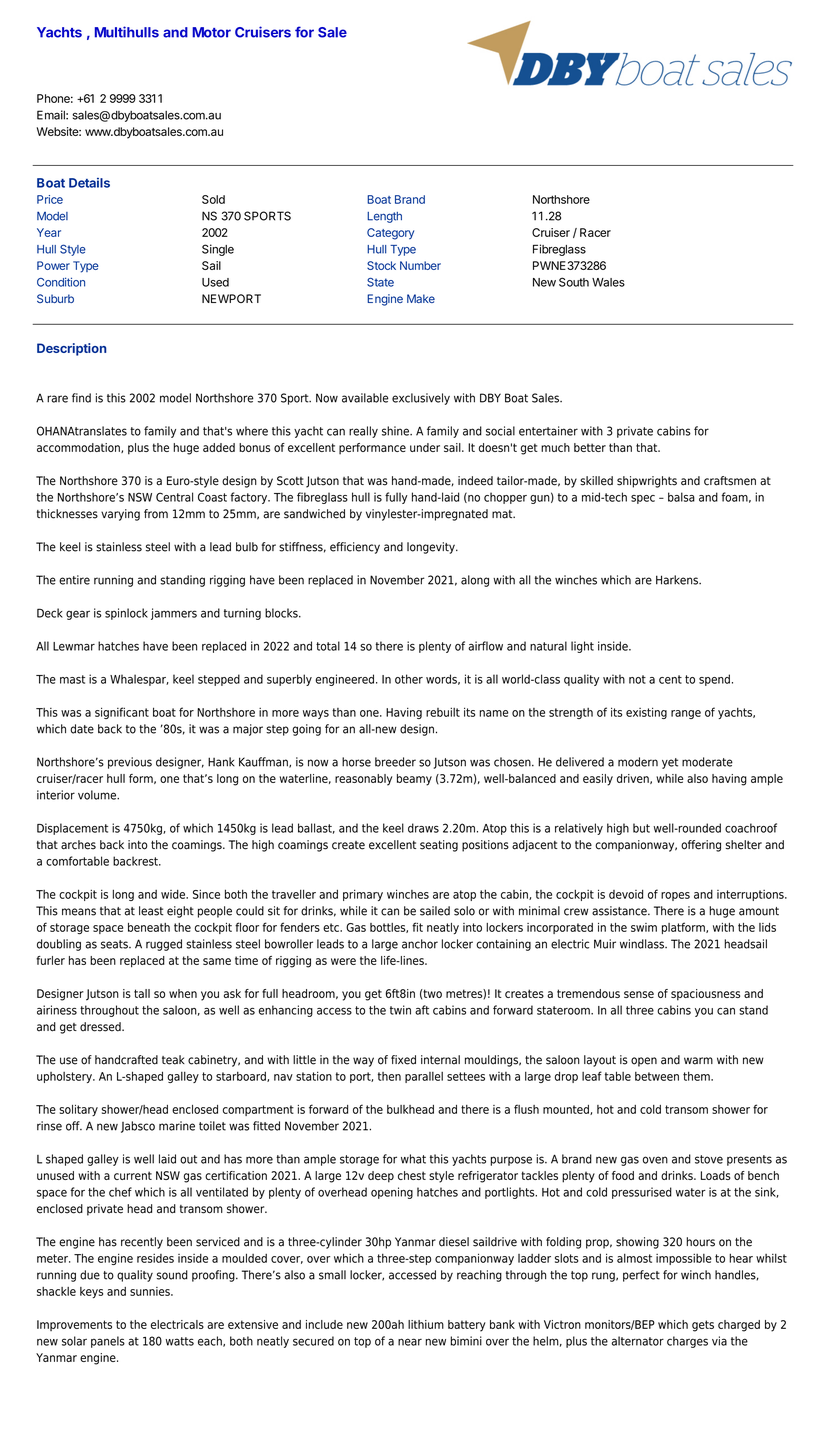 The width and height of the document is (826, 1456). What do you see at coordinates (608, 282) in the document?
I see `Wales` at bounding box center [608, 282].
